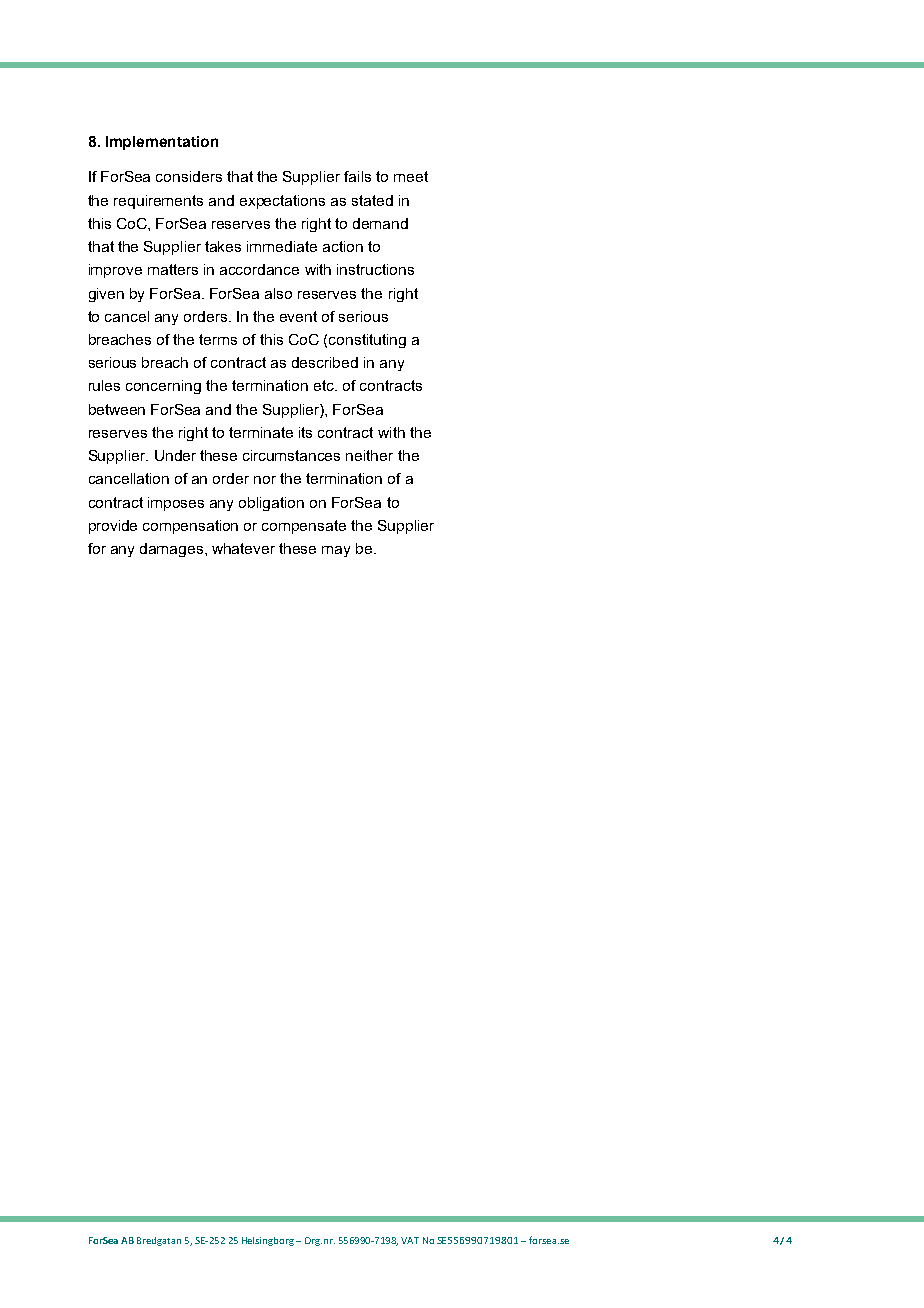 Image resolution: width=924 pixels, height=1308 pixels. What do you see at coordinates (410, 1240) in the document?
I see `VAT` at bounding box center [410, 1240].
